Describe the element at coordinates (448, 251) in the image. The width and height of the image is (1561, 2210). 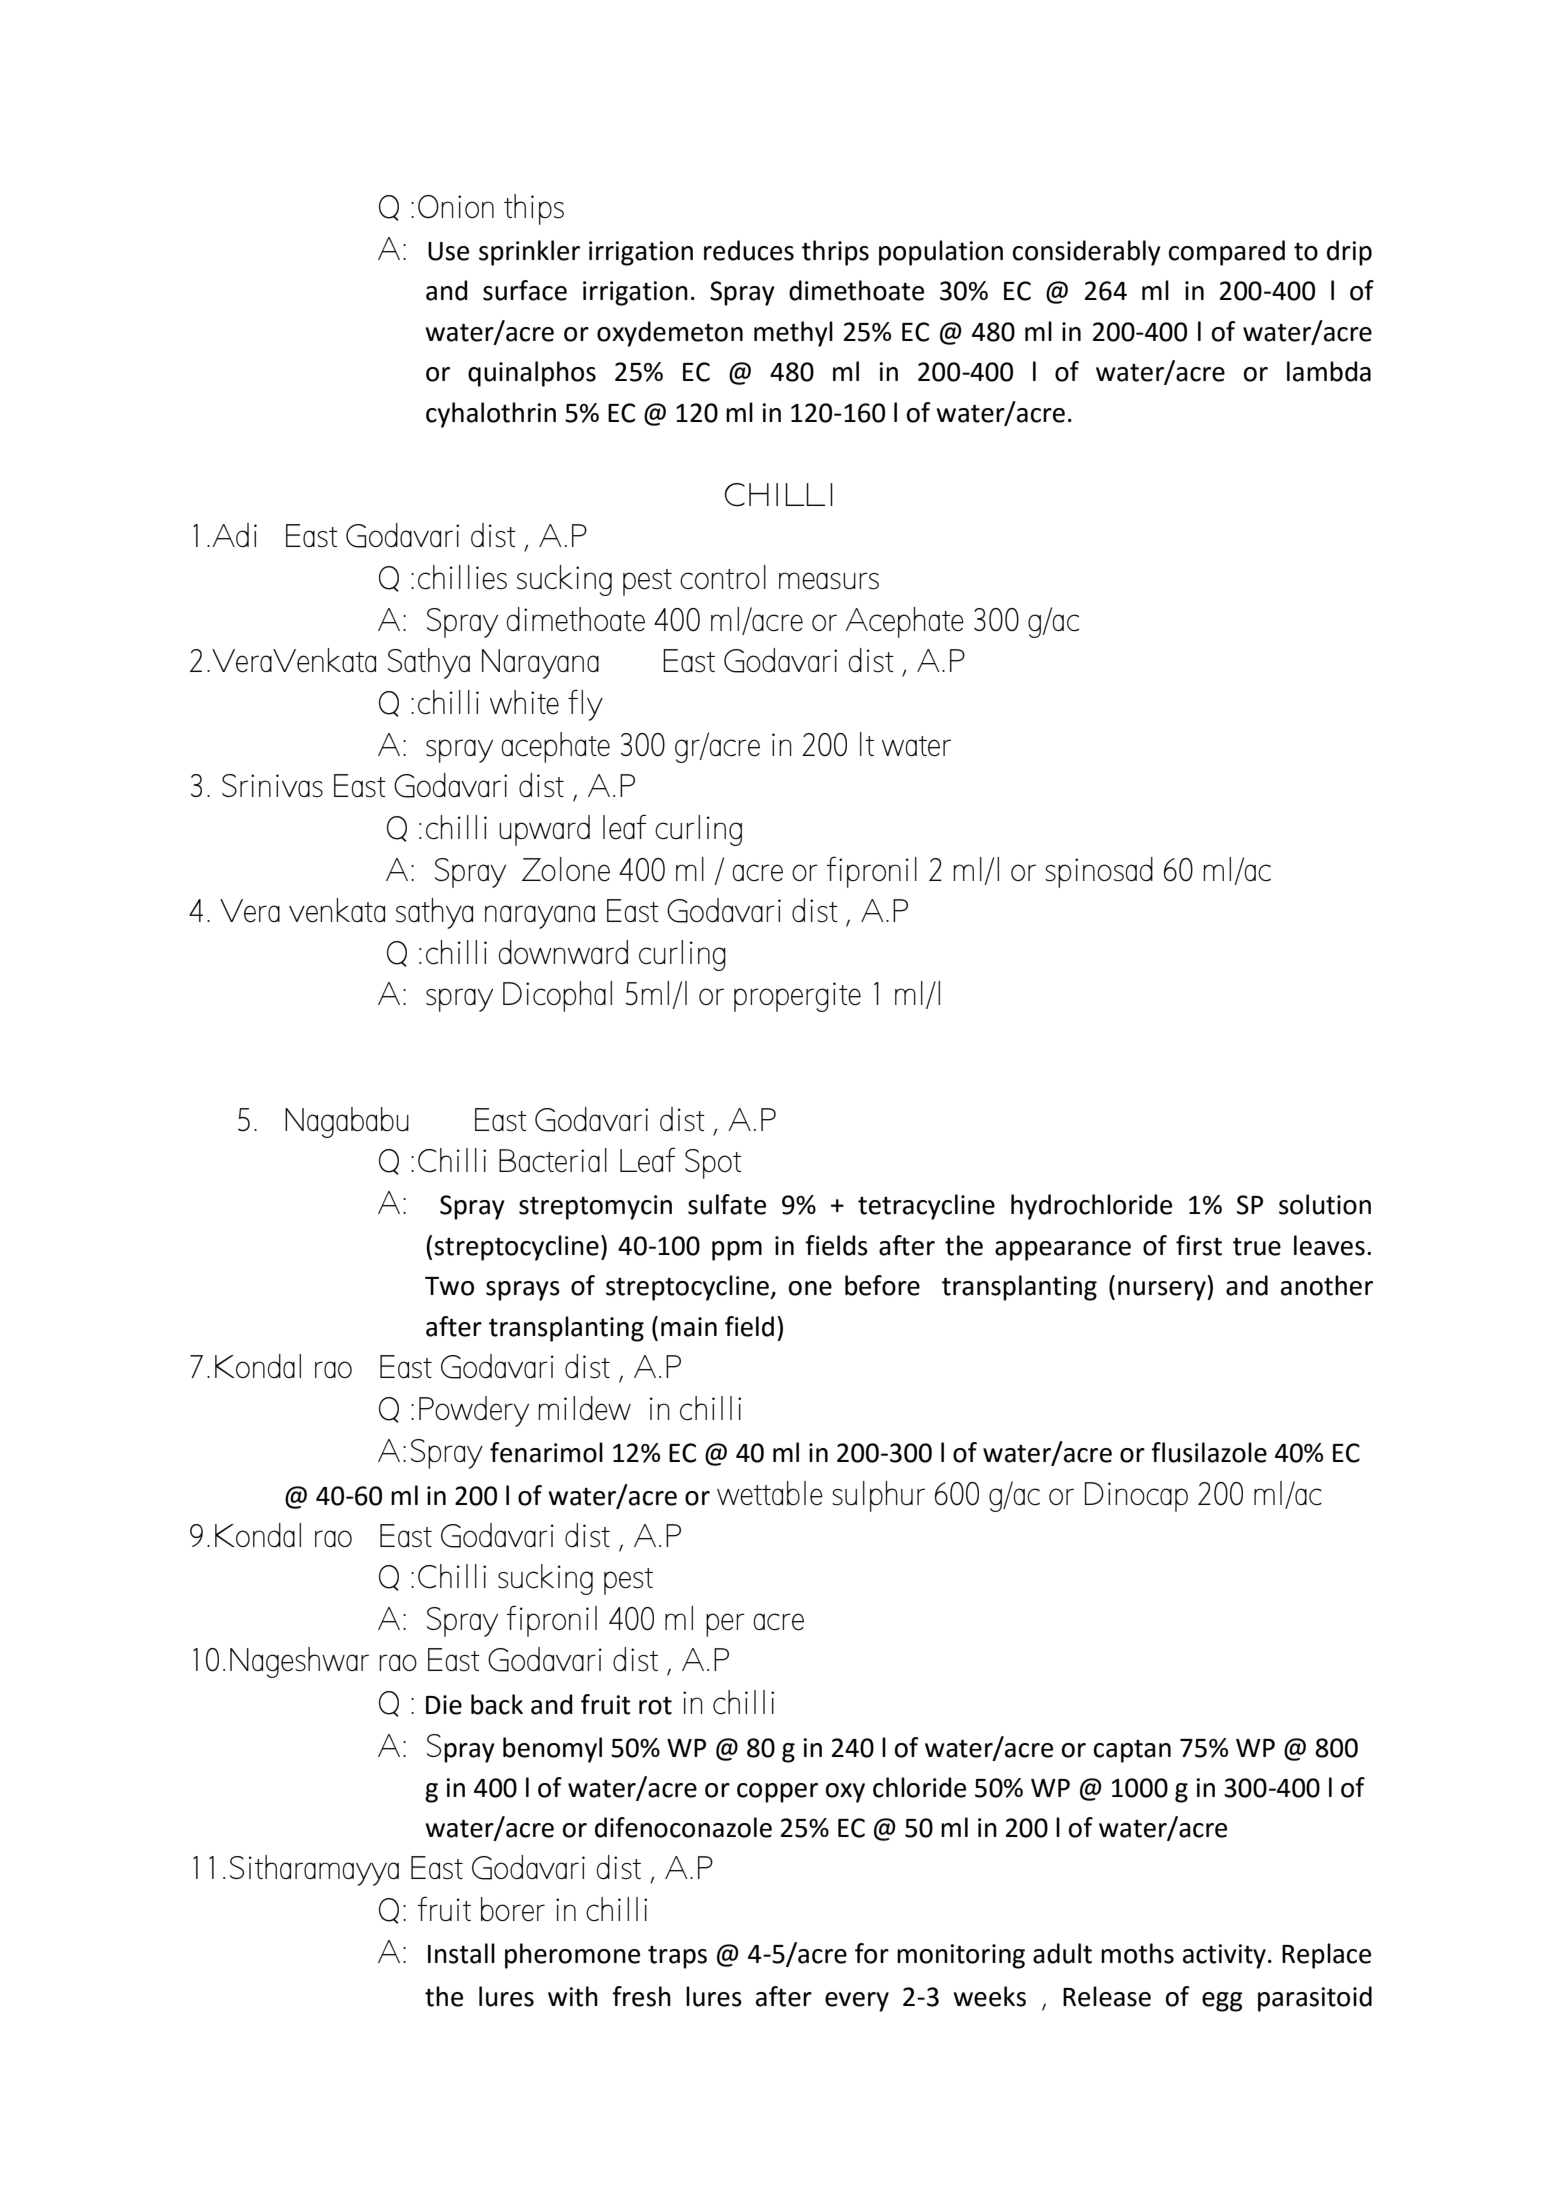
I see `Use` at that location.
